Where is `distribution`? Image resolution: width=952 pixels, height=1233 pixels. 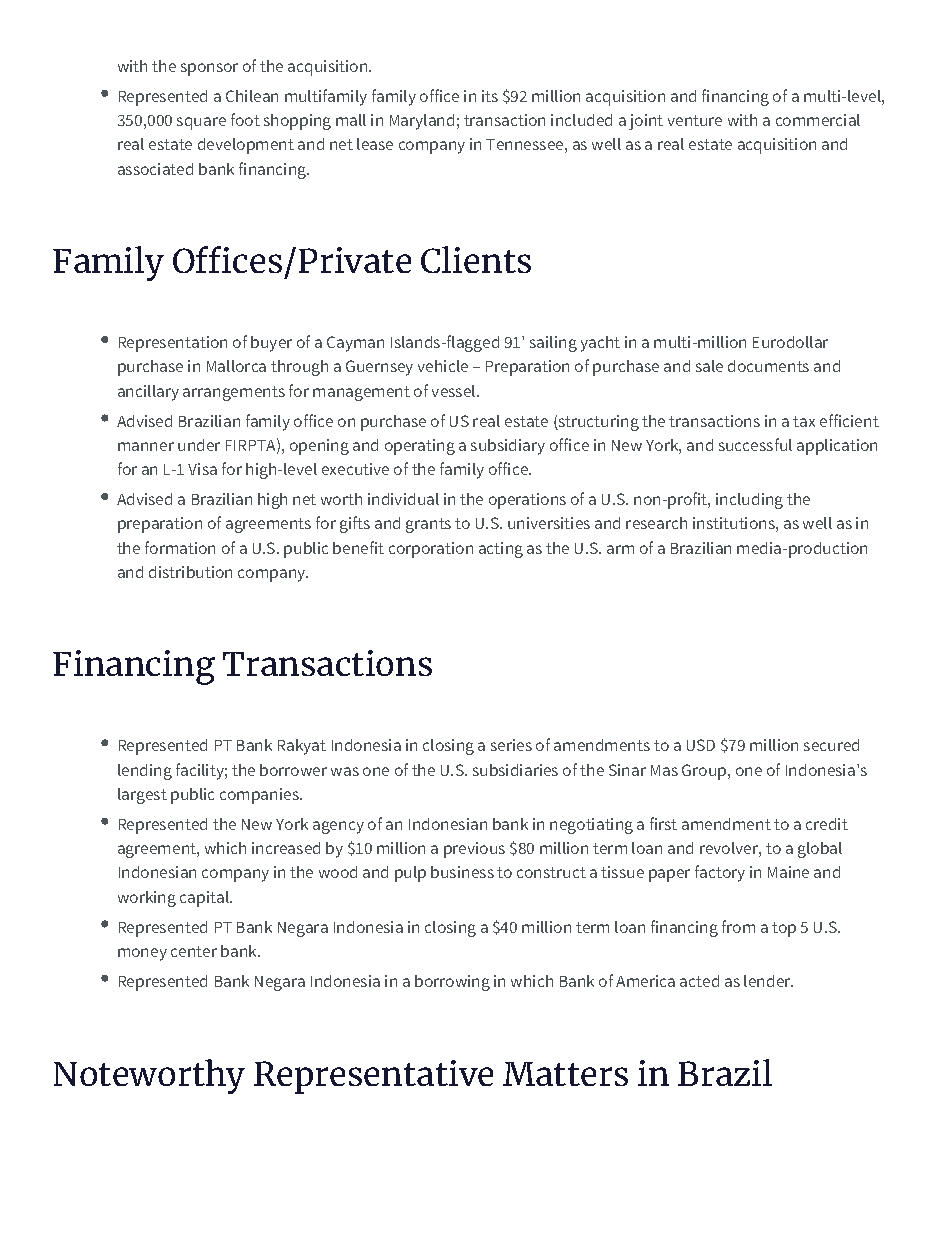
distribution is located at coordinates (190, 572).
